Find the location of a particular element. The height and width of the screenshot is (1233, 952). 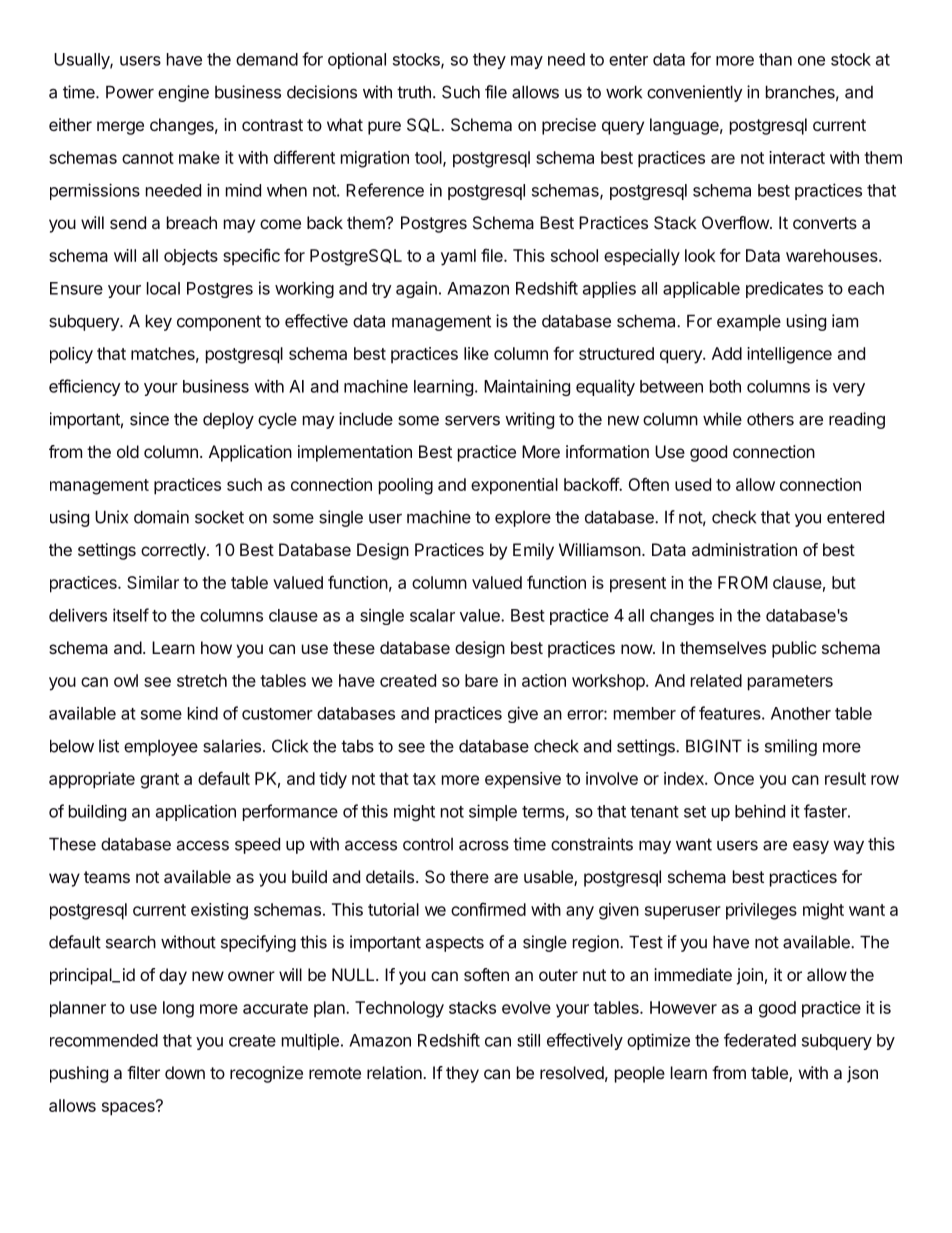

engine is located at coordinates (183, 93).
